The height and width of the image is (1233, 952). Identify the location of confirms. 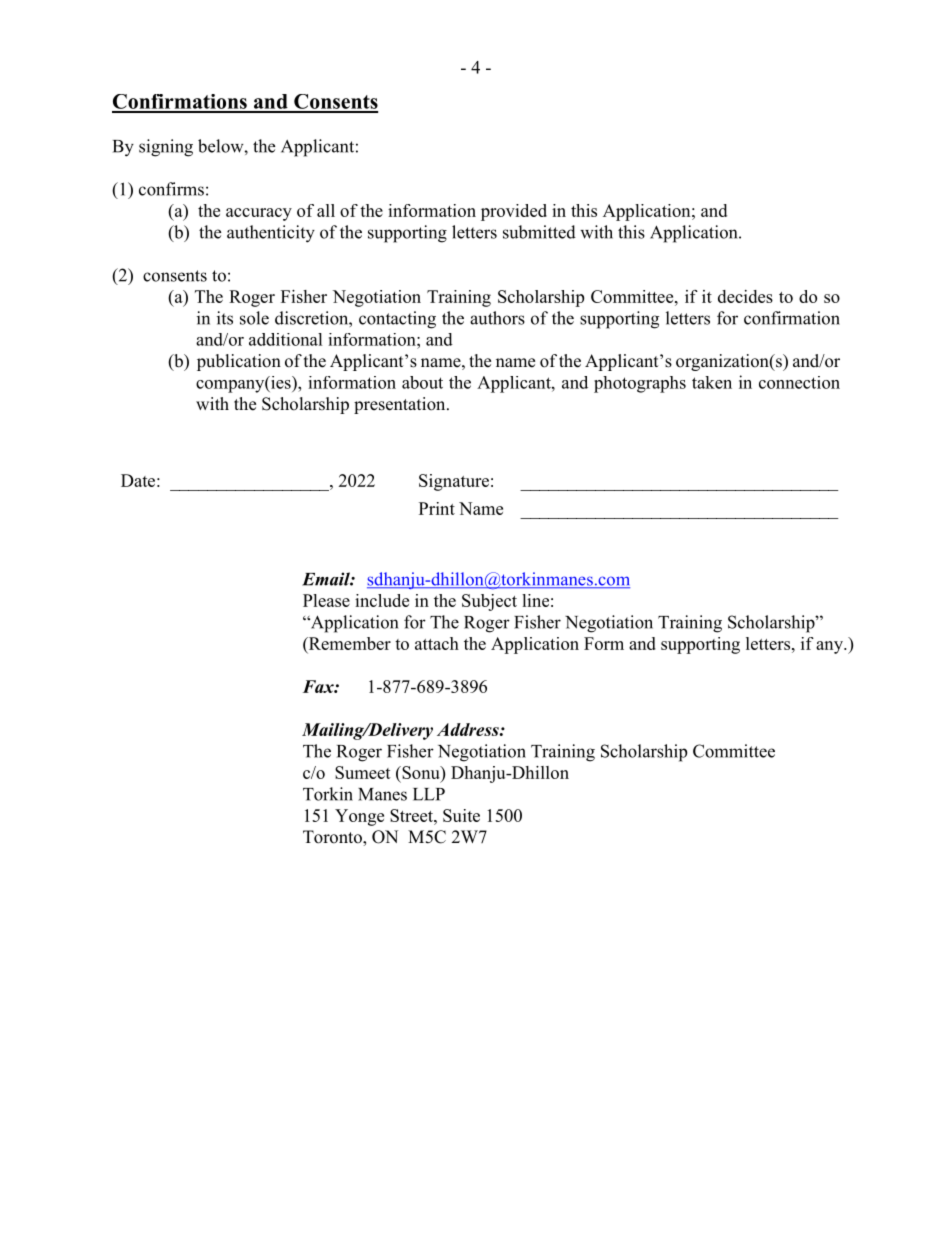
(171, 189).
